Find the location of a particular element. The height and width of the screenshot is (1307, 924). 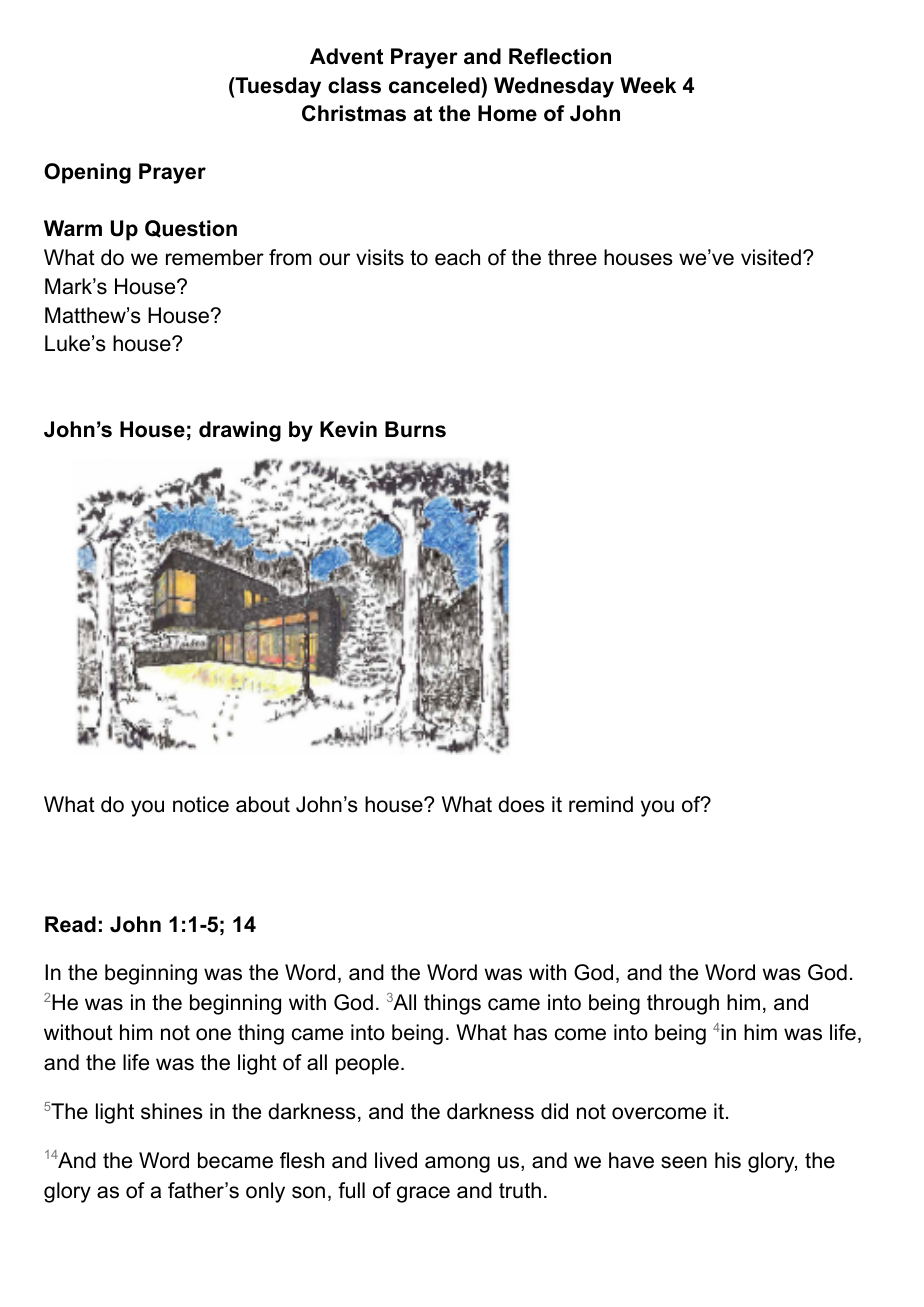

notice is located at coordinates (201, 804).
